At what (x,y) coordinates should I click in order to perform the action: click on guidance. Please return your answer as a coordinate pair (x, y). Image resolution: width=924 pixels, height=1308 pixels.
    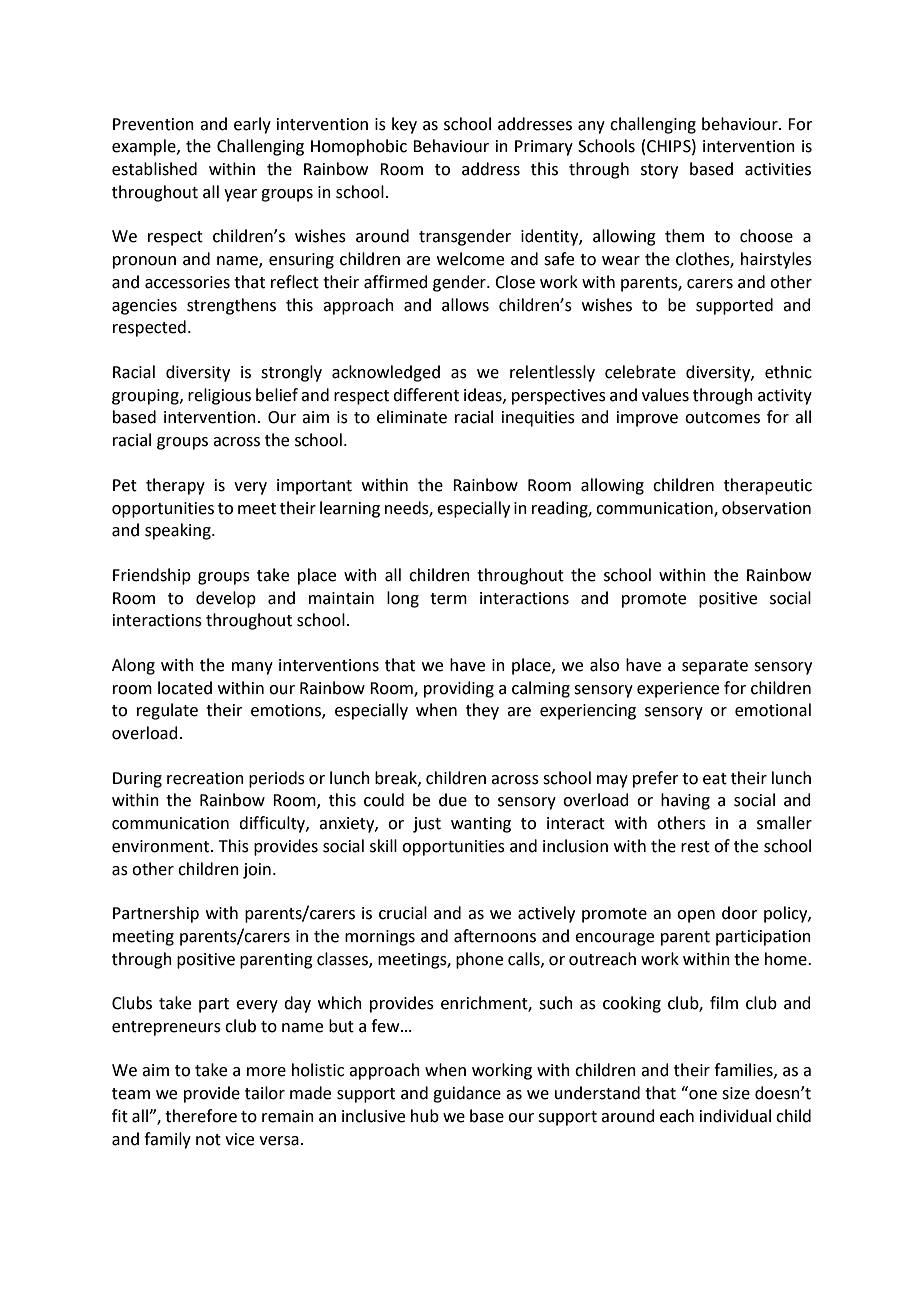
    Looking at the image, I should click on (467, 1094).
